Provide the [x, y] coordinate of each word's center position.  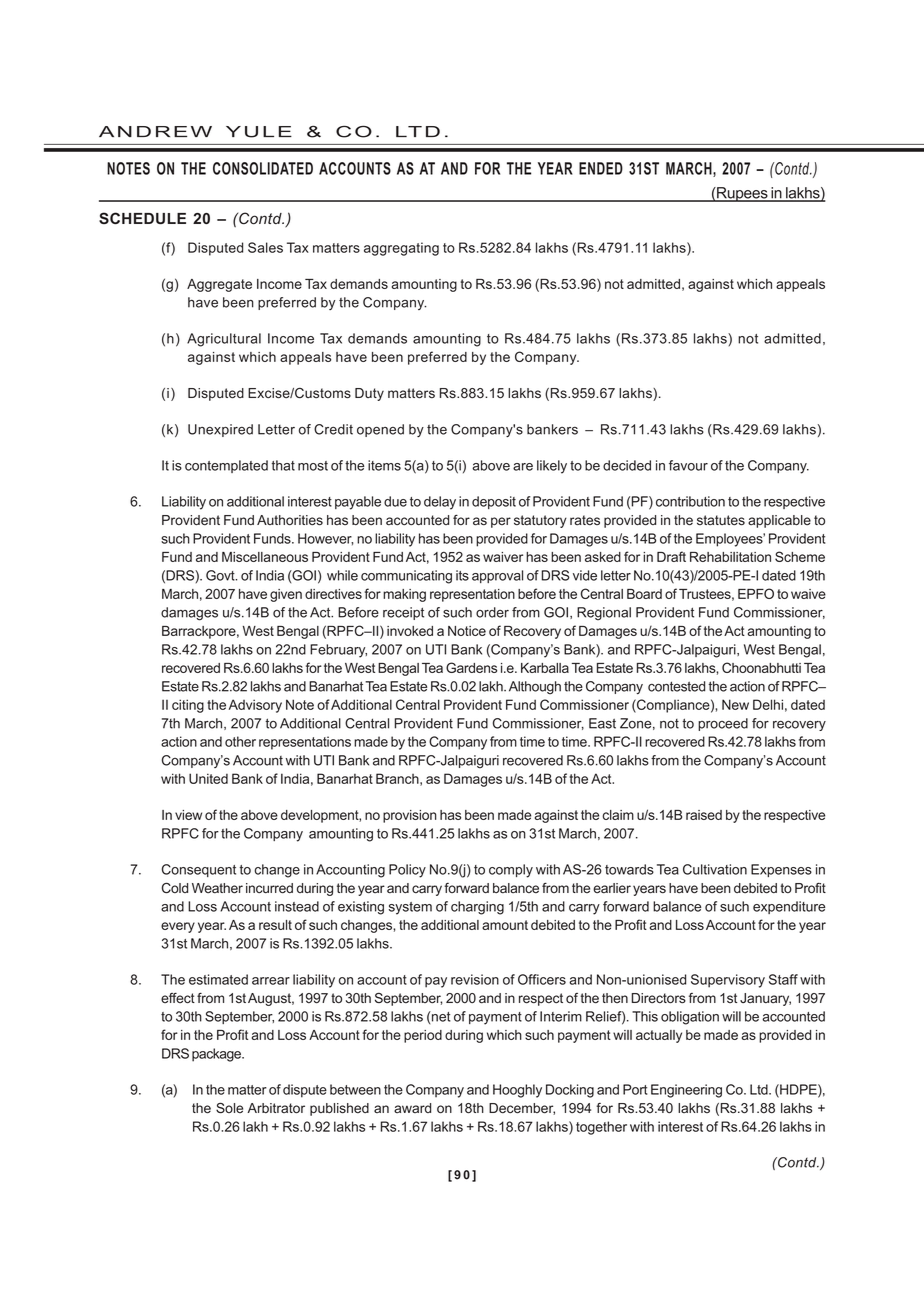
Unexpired [220, 430]
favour [688, 465]
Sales [265, 247]
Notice [467, 631]
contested [676, 686]
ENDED [601, 168]
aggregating [401, 249]
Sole [229, 1108]
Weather [217, 888]
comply [511, 871]
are [523, 467]
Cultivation [715, 869]
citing [188, 706]
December [522, 1109]
